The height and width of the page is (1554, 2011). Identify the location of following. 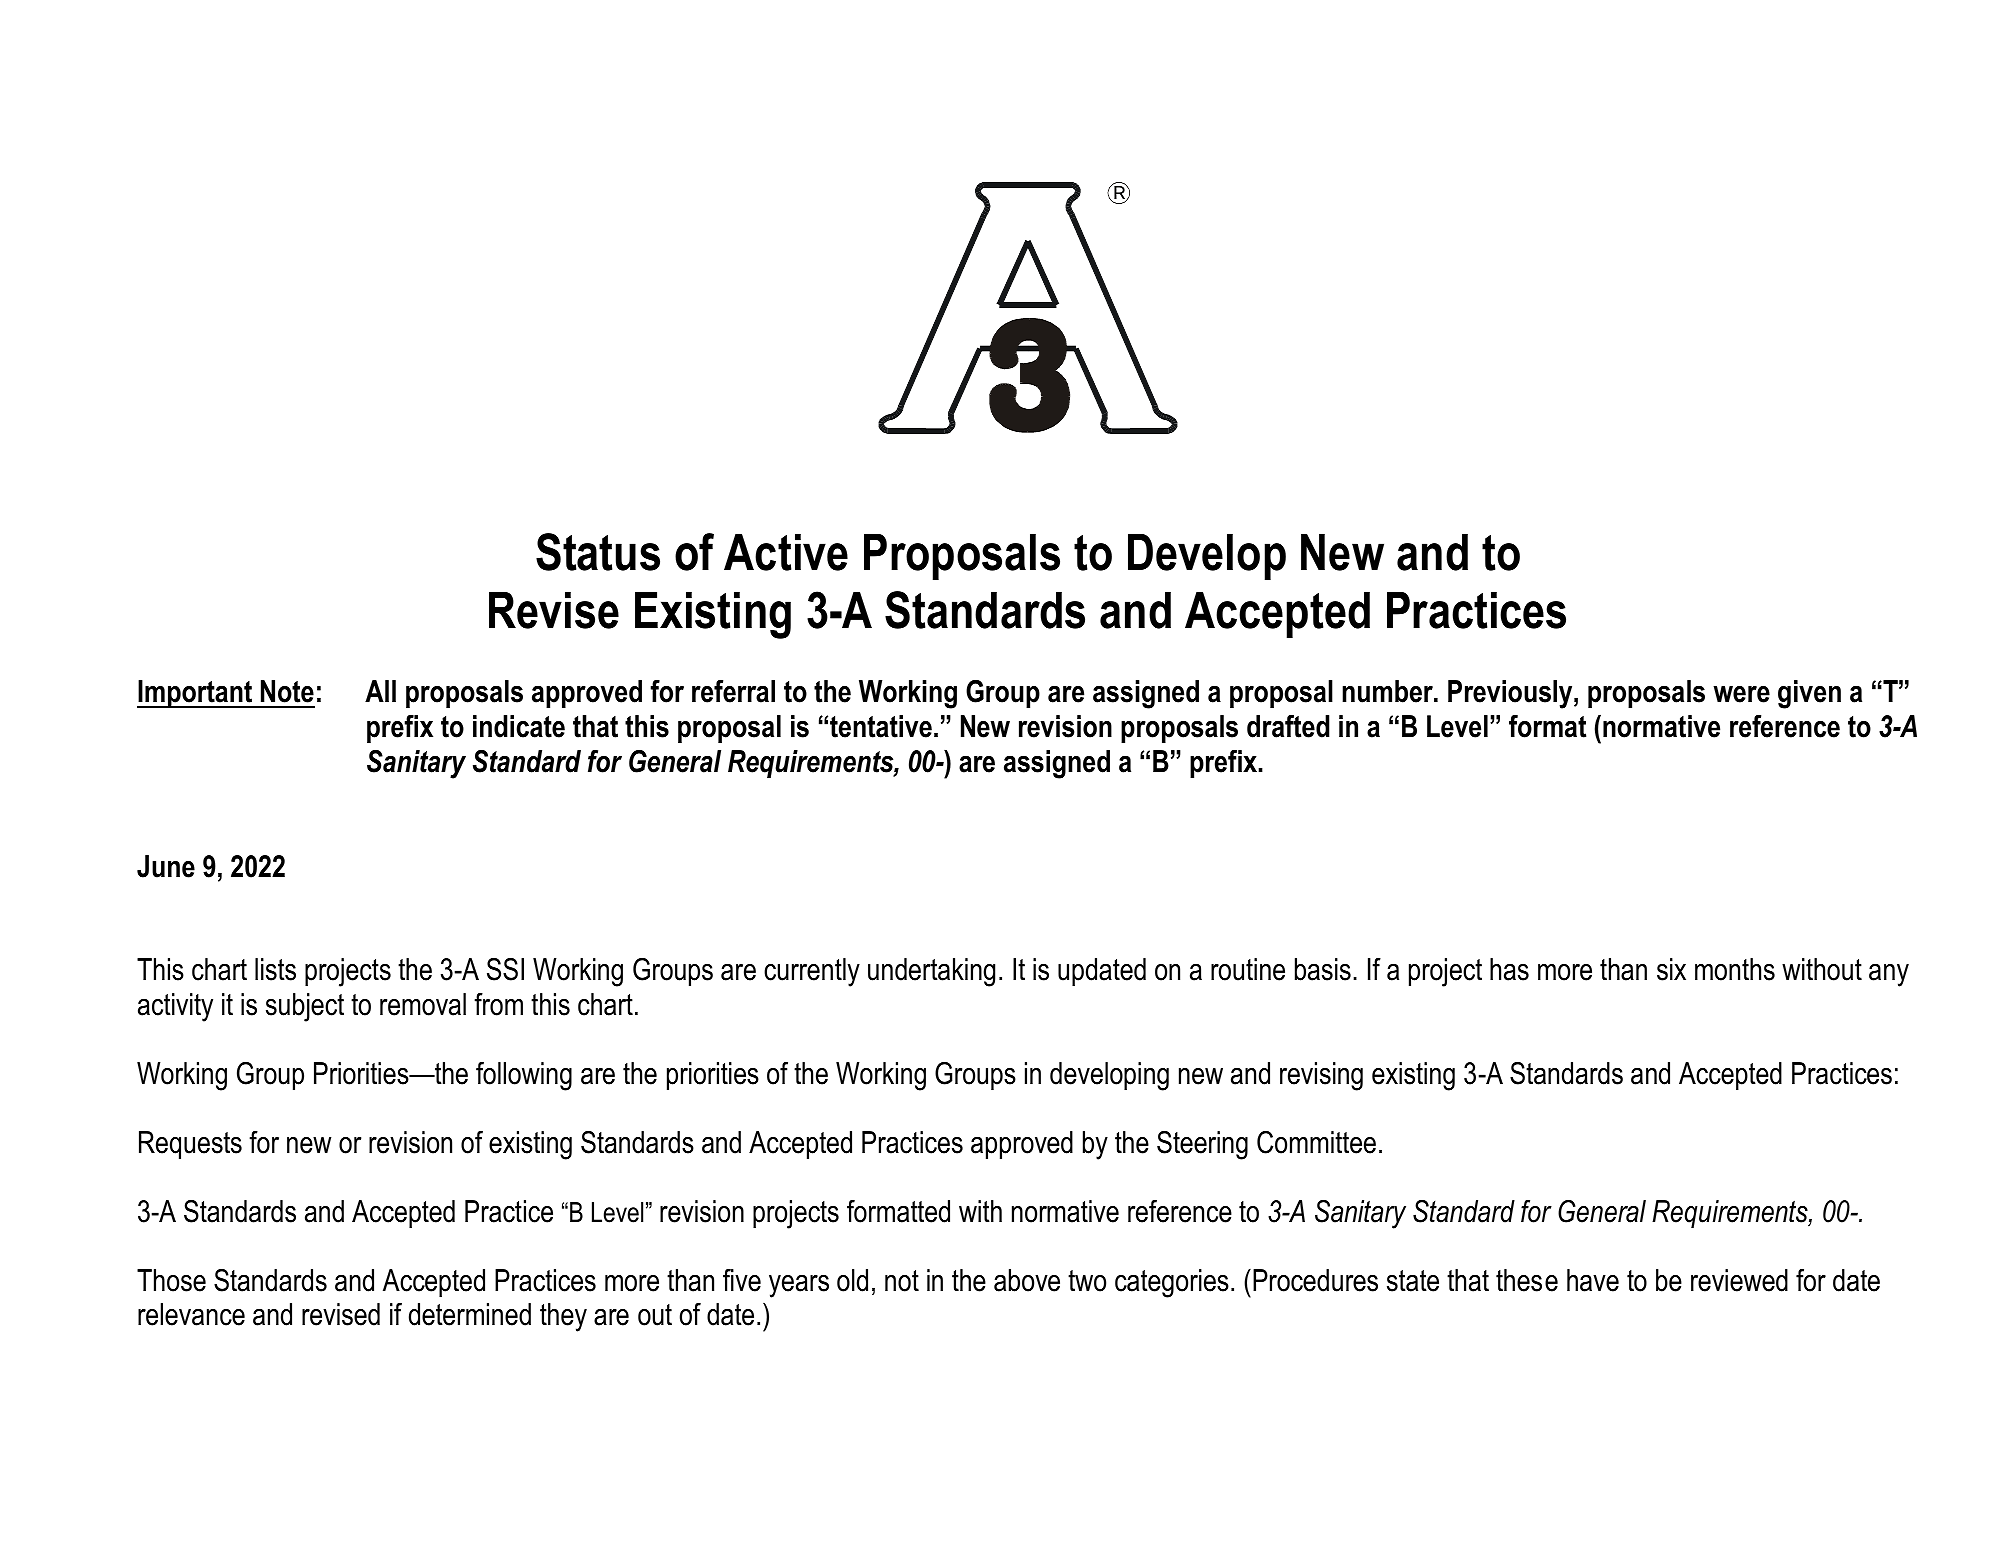
(524, 1076).
